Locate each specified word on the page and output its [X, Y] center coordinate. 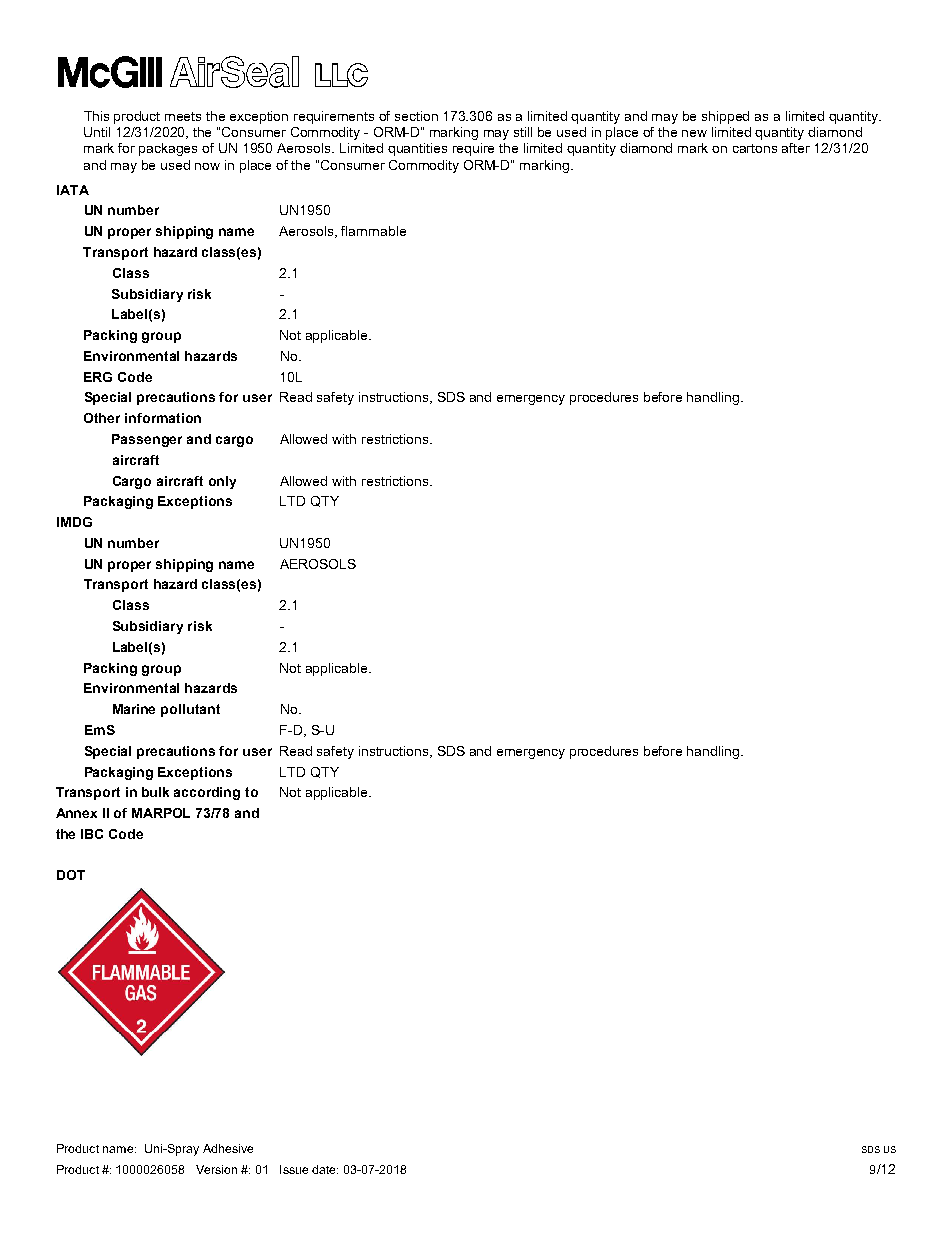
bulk [155, 792]
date [325, 1169]
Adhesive [228, 1148]
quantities [417, 149]
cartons [755, 148]
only [222, 482]
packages [168, 149]
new [694, 133]
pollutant [190, 710]
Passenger [147, 440]
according [207, 793]
